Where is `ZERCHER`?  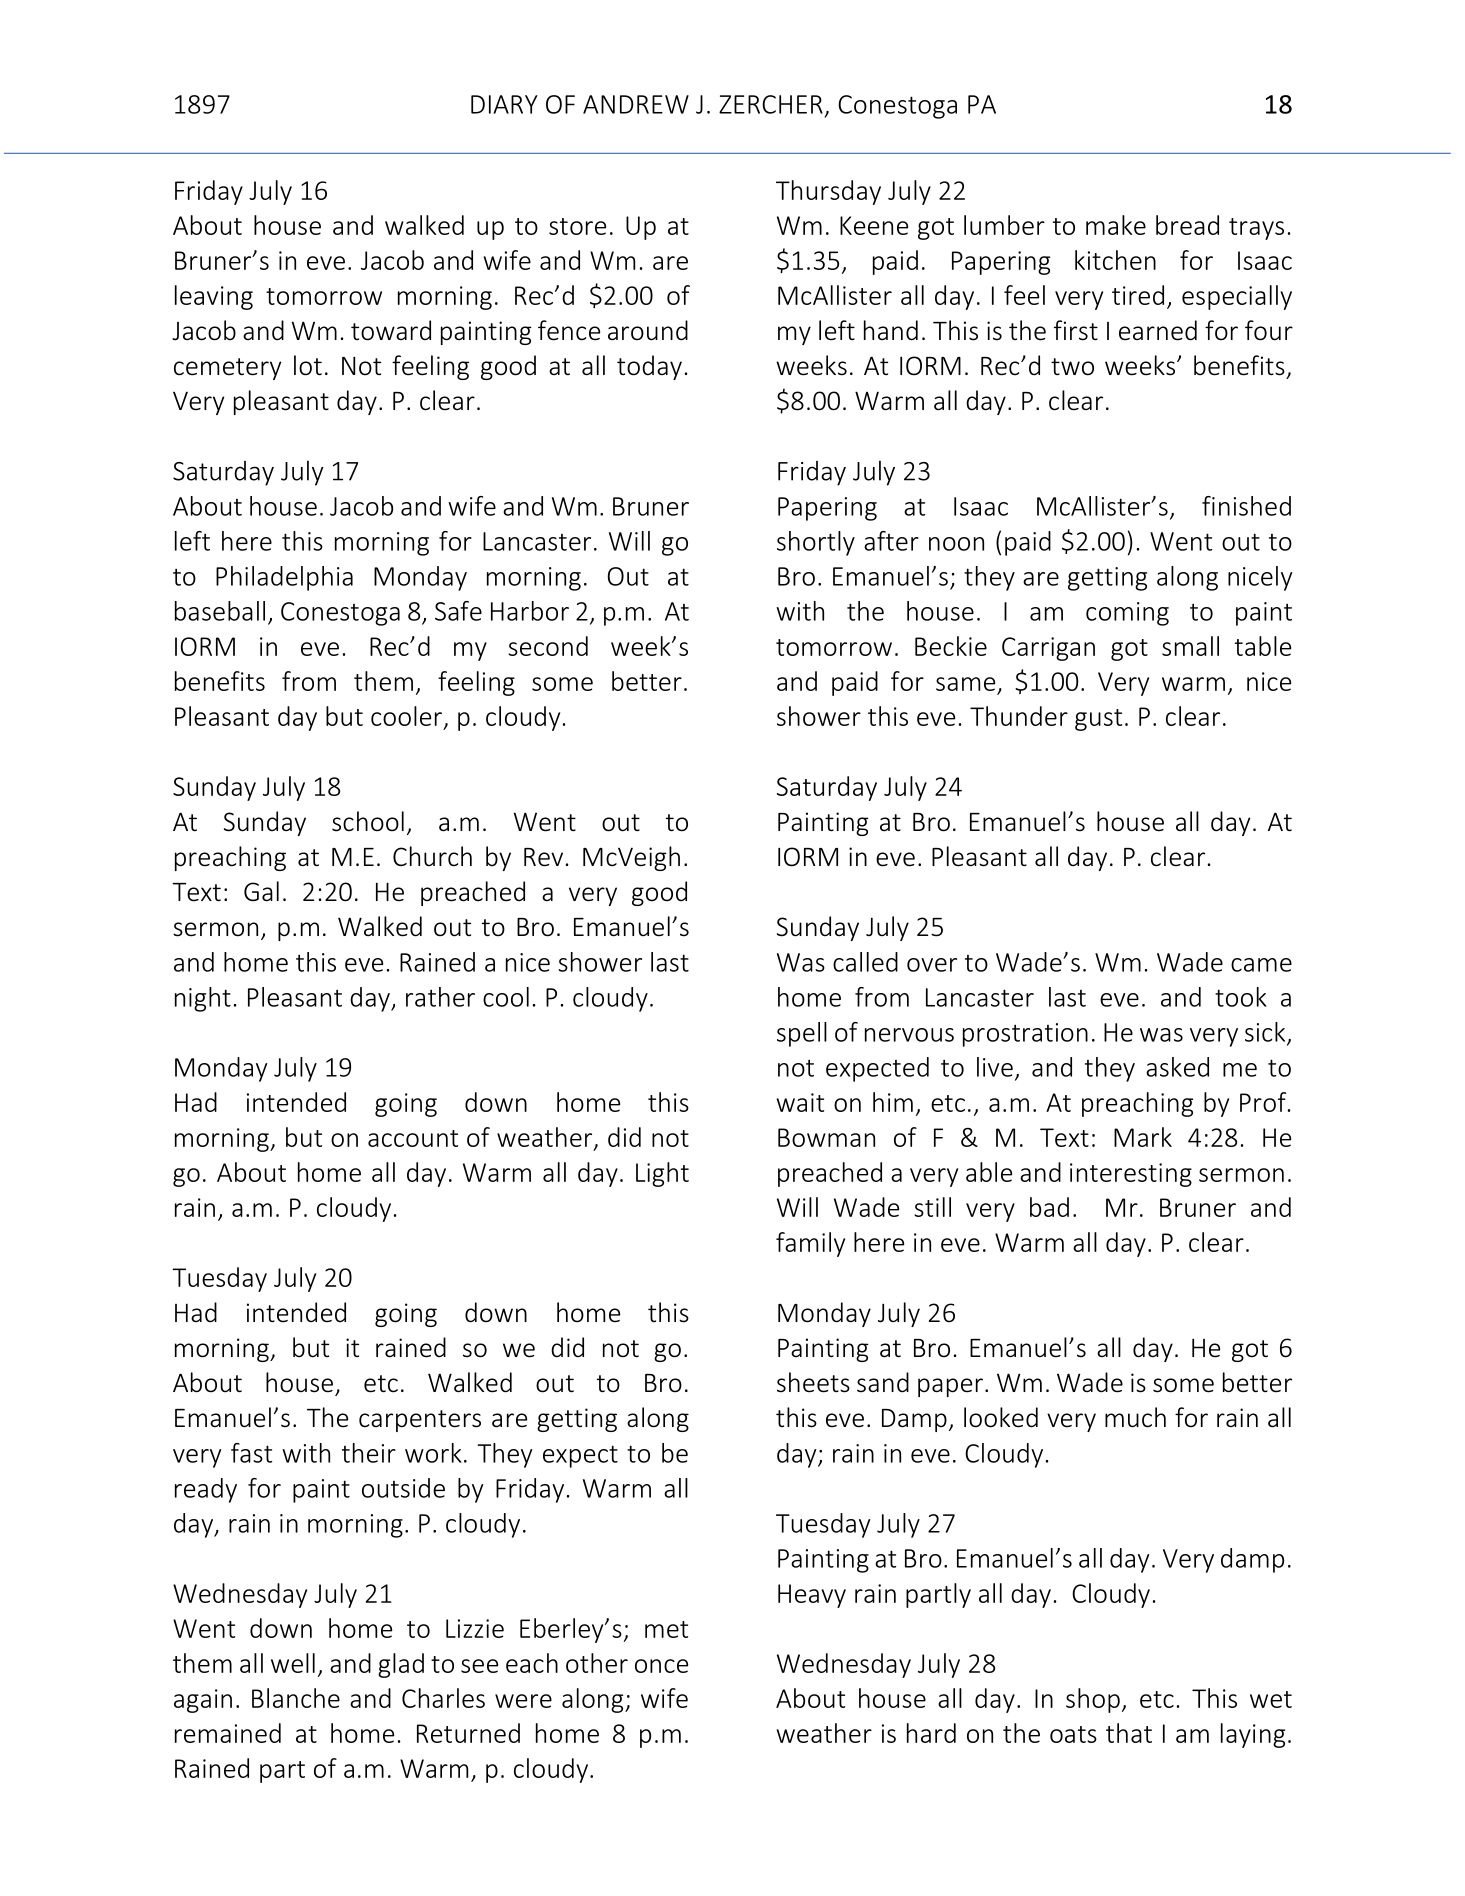 ZERCHER is located at coordinates (771, 104).
